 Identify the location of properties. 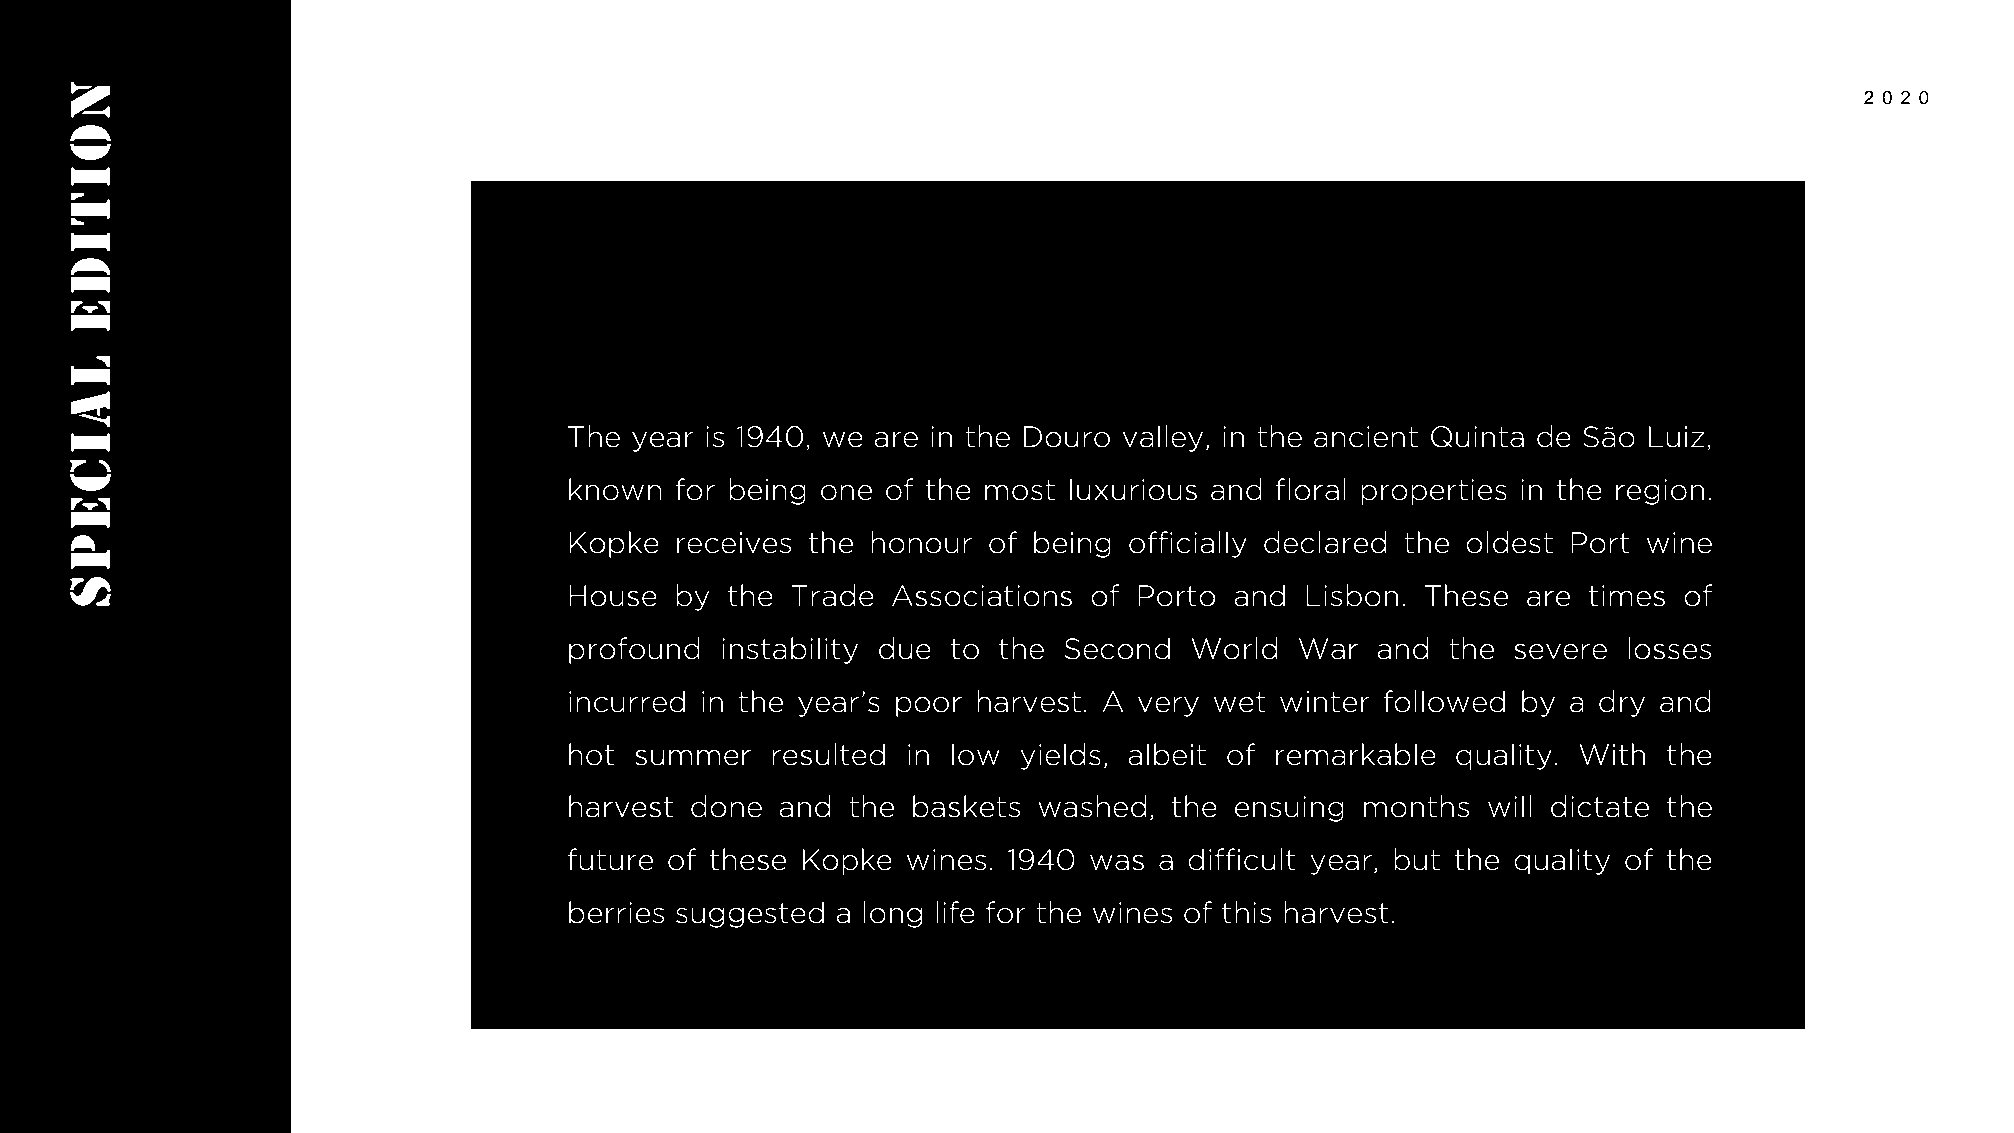
(1434, 492).
